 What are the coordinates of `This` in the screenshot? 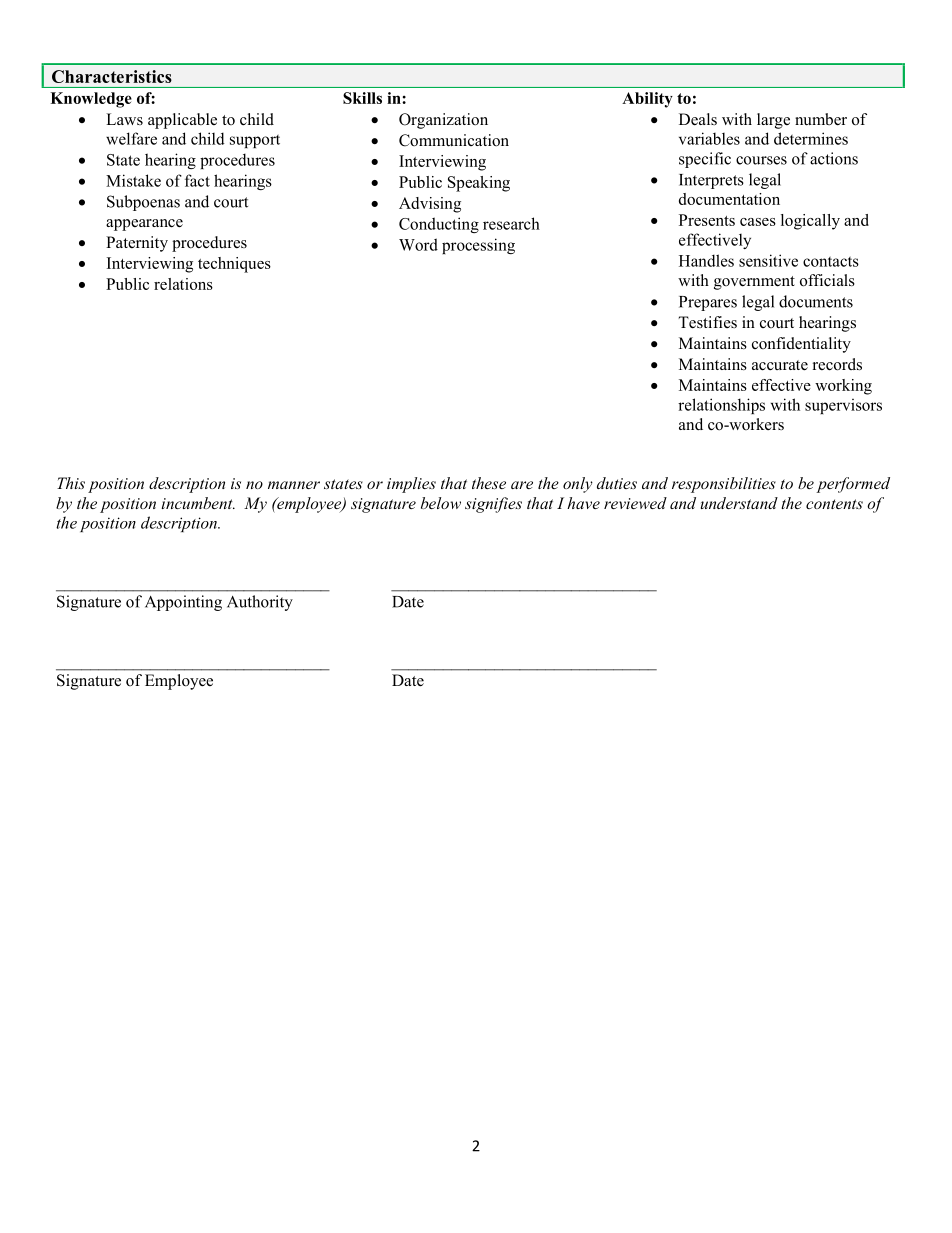 It's located at (71, 483).
